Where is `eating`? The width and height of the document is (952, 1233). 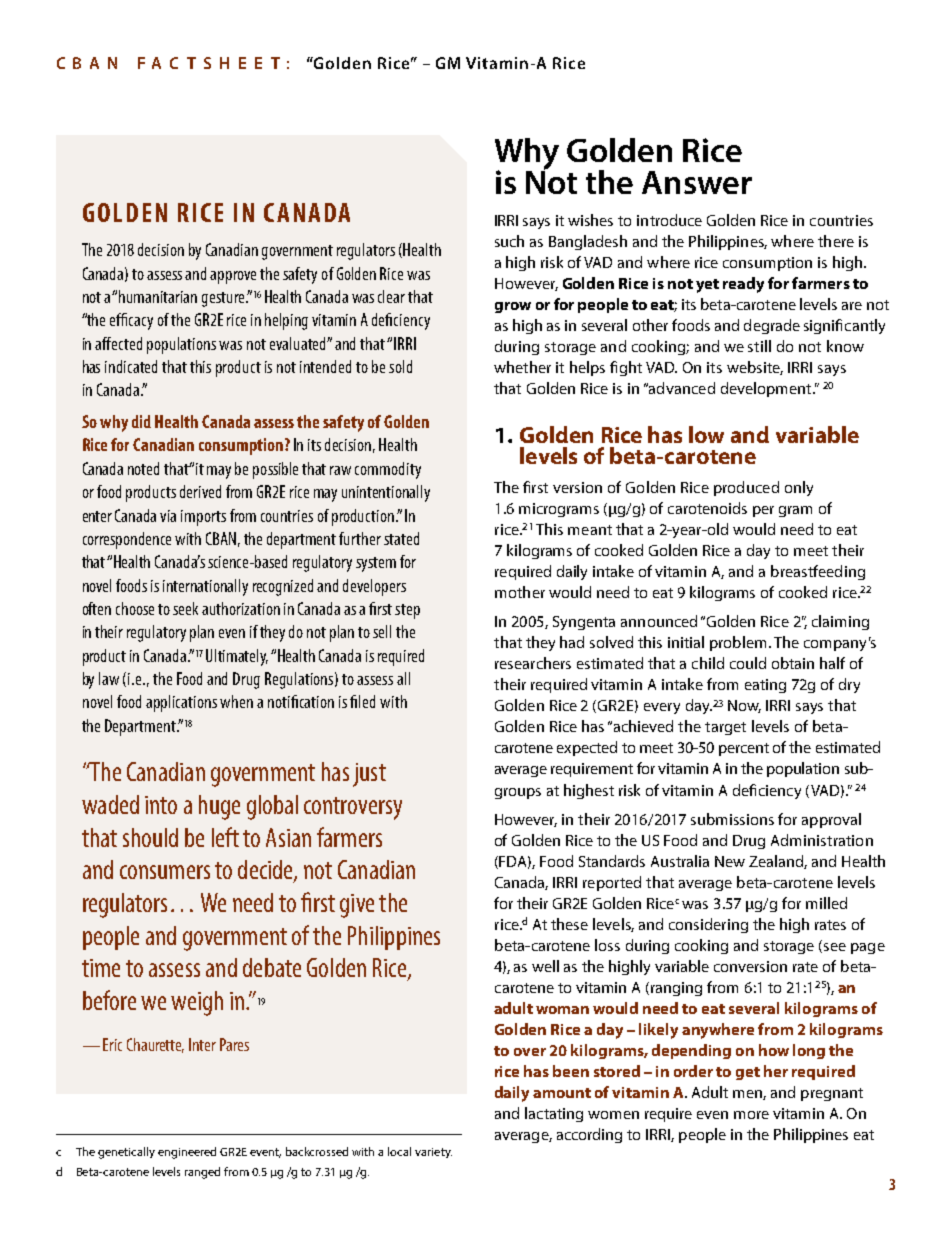 eating is located at coordinates (765, 686).
